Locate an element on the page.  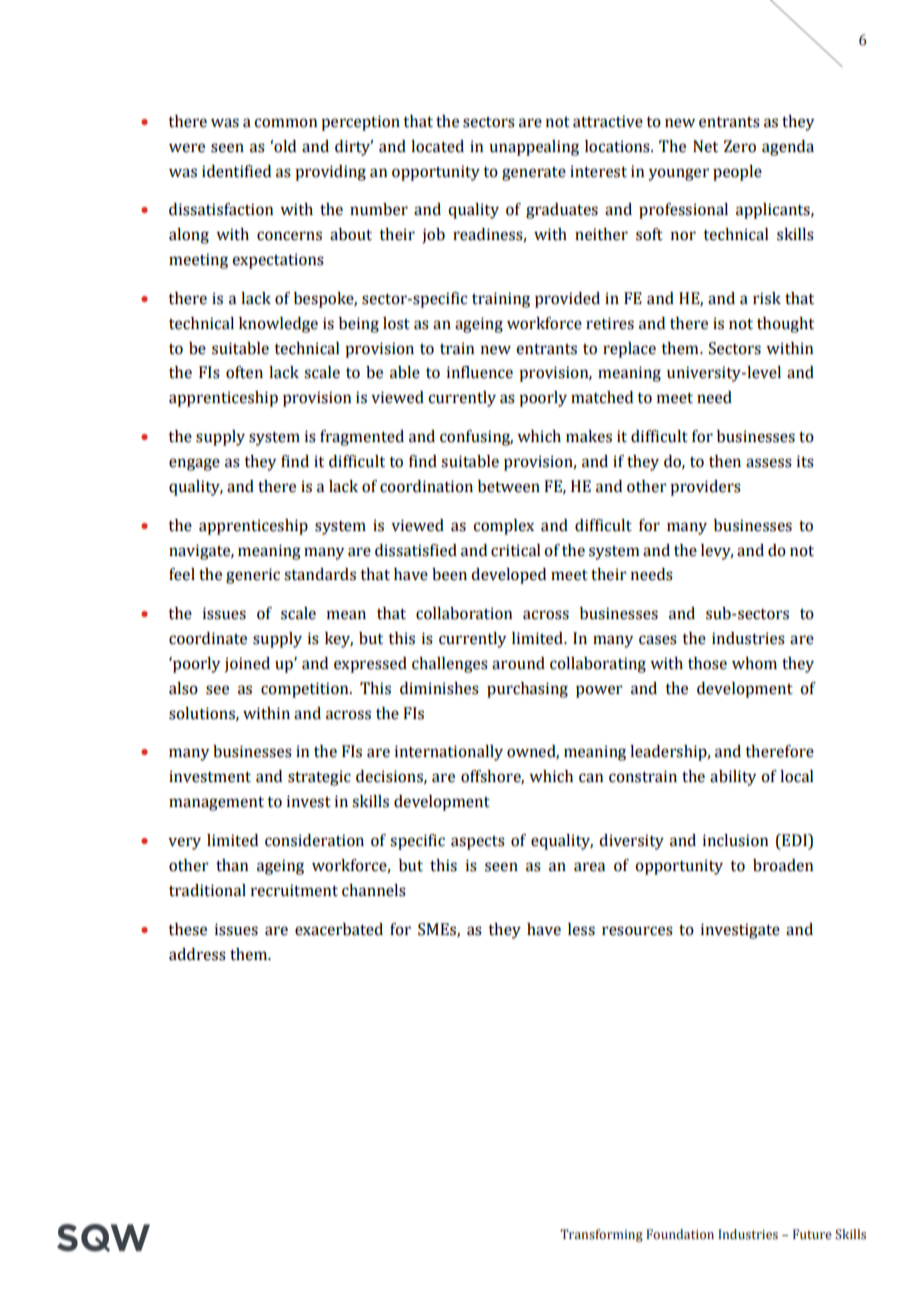
than is located at coordinates (232, 865).
